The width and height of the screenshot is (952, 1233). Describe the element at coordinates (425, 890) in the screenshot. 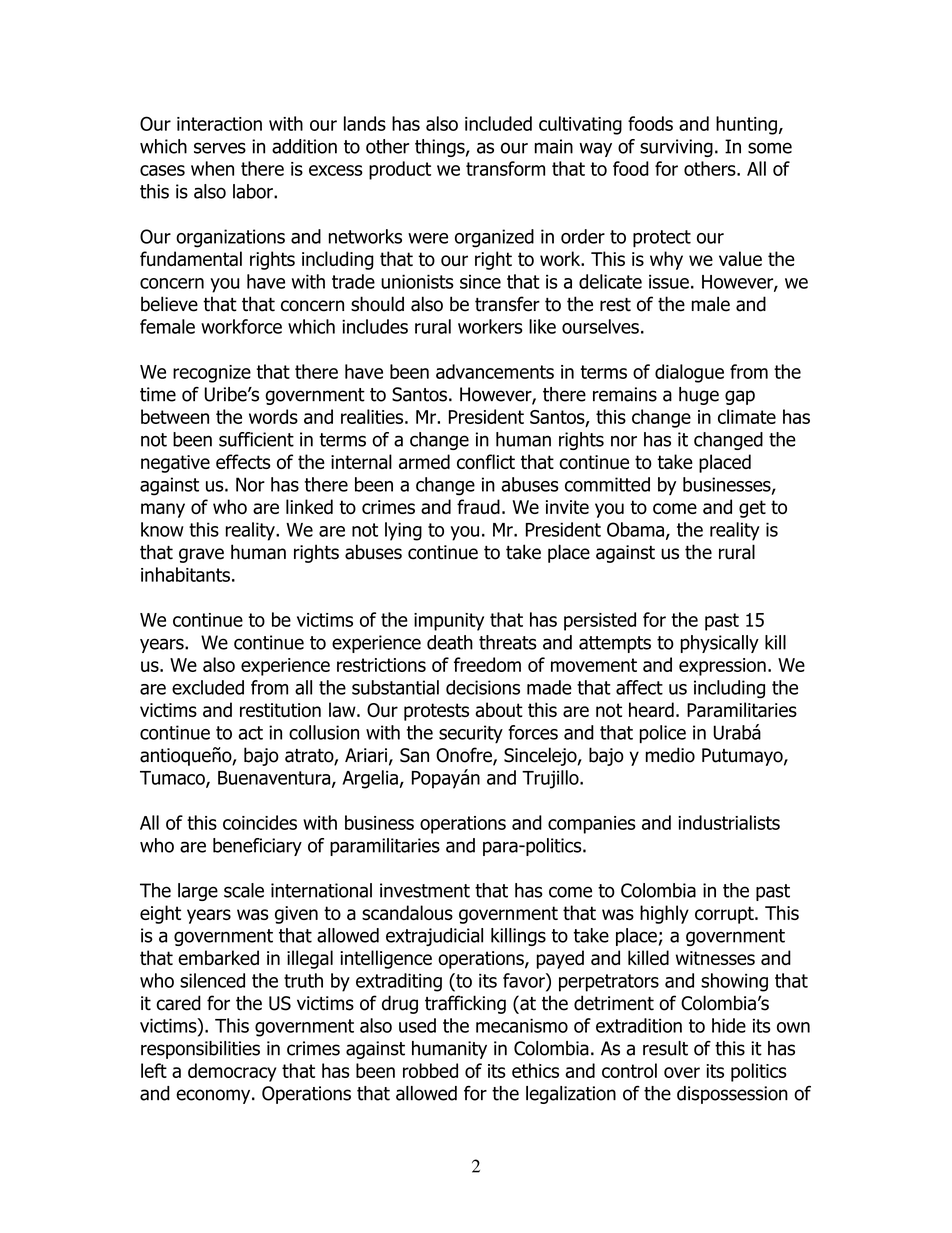

I see `investment` at that location.
